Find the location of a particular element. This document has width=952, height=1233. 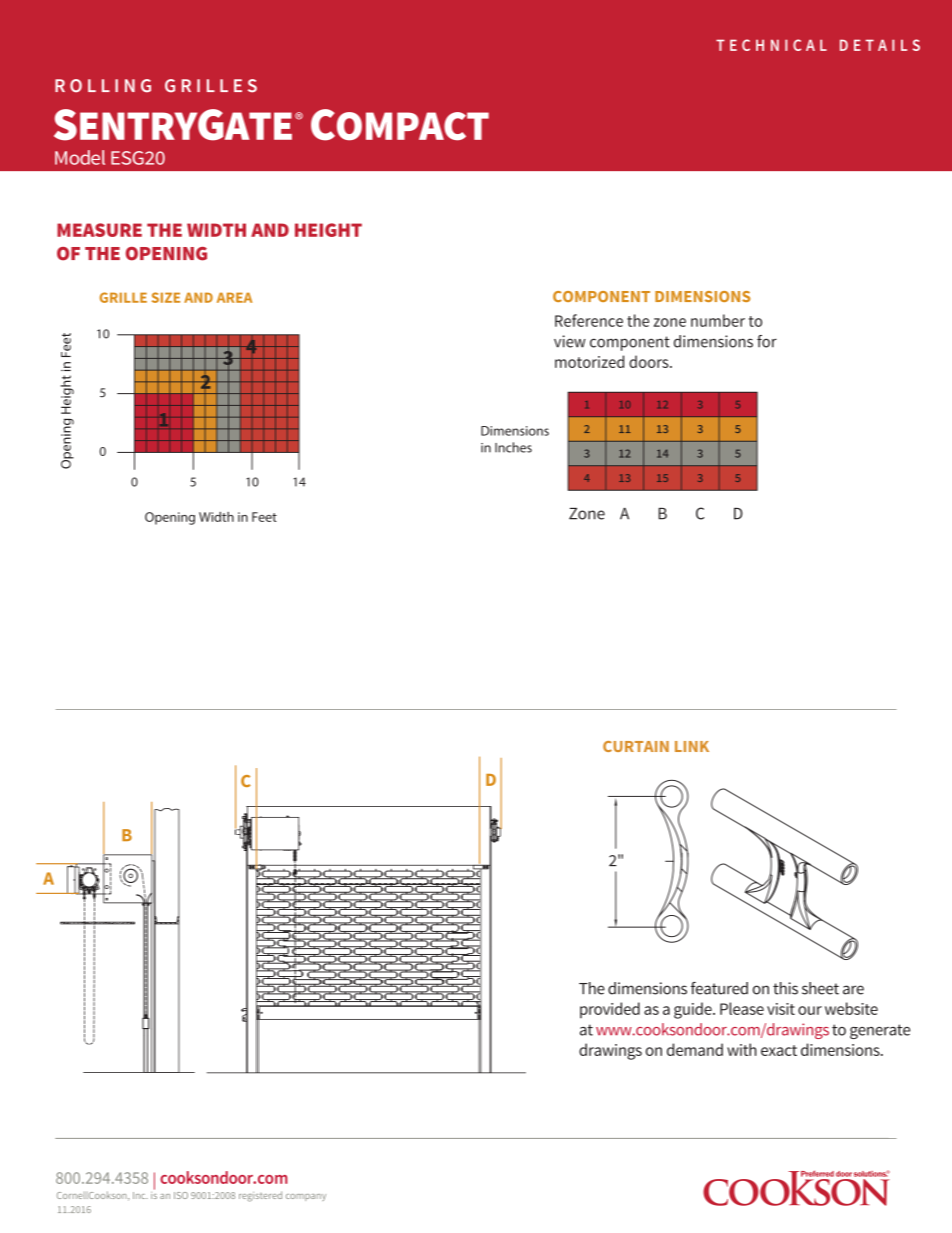

this is located at coordinates (785, 988).
